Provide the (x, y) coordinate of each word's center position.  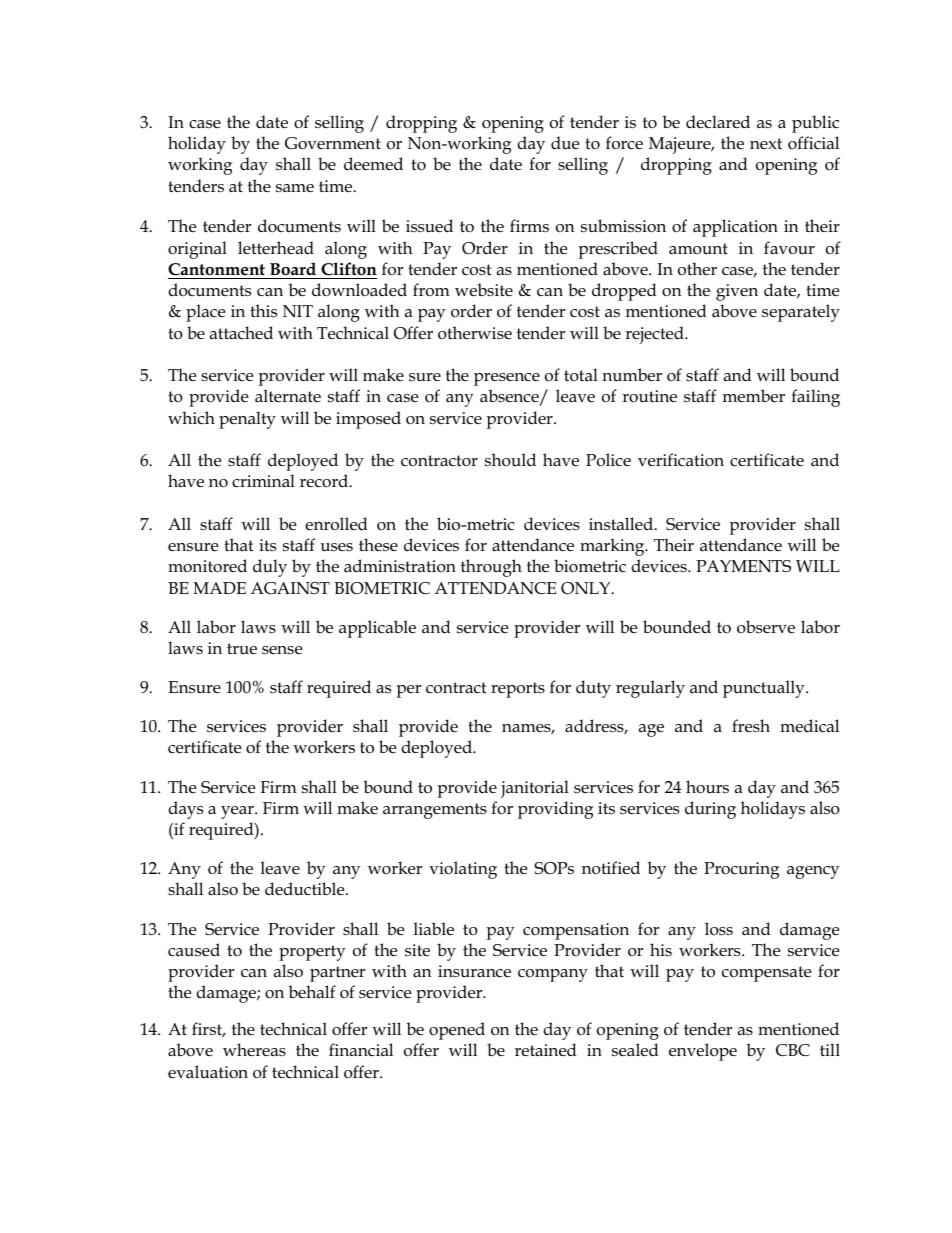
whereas (254, 1049)
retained (546, 1050)
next (766, 143)
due (565, 143)
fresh (751, 726)
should (510, 459)
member (754, 396)
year (238, 812)
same (295, 188)
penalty (247, 420)
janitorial (535, 789)
